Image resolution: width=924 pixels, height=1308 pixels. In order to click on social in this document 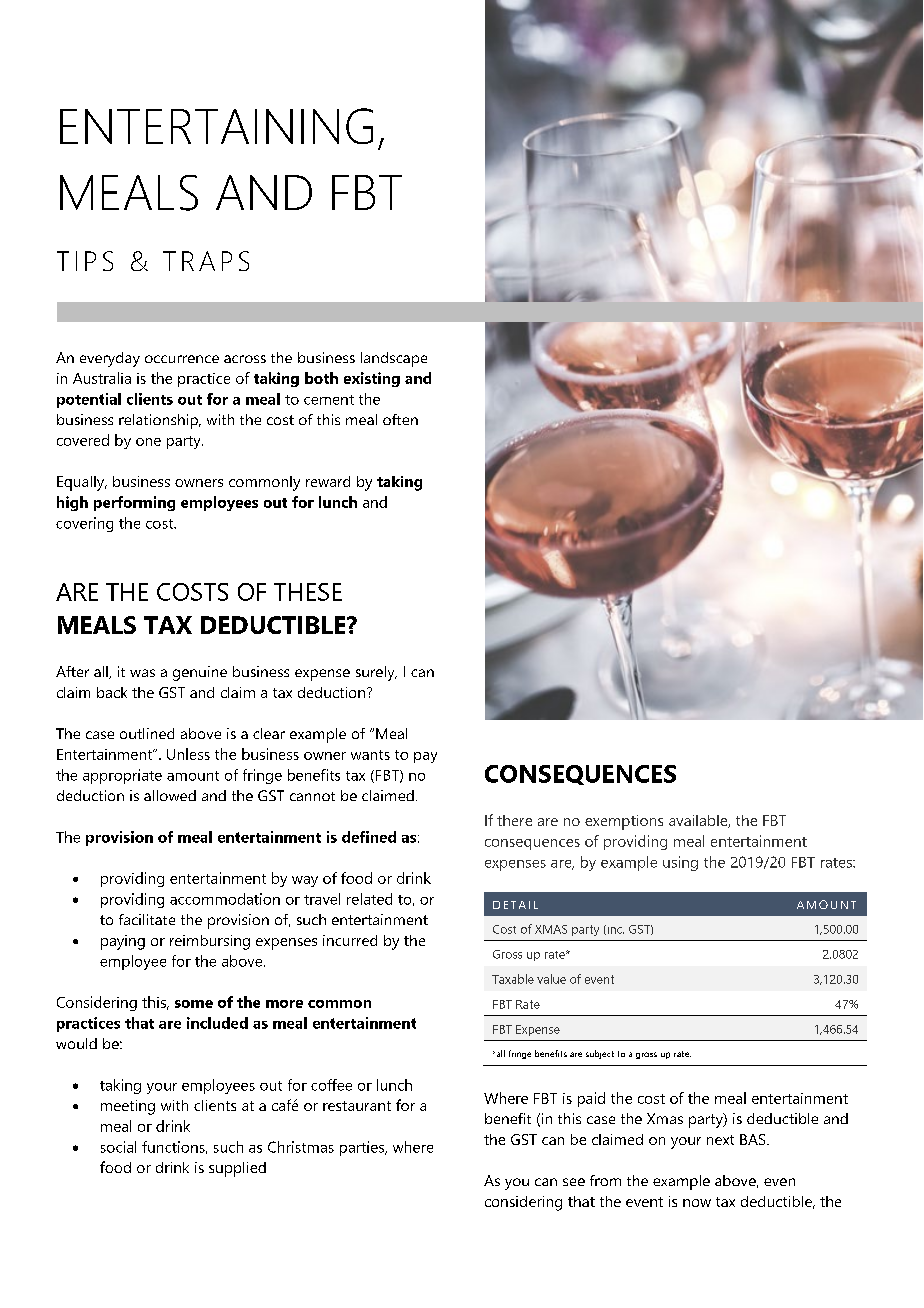, I will do `click(118, 1147)`.
